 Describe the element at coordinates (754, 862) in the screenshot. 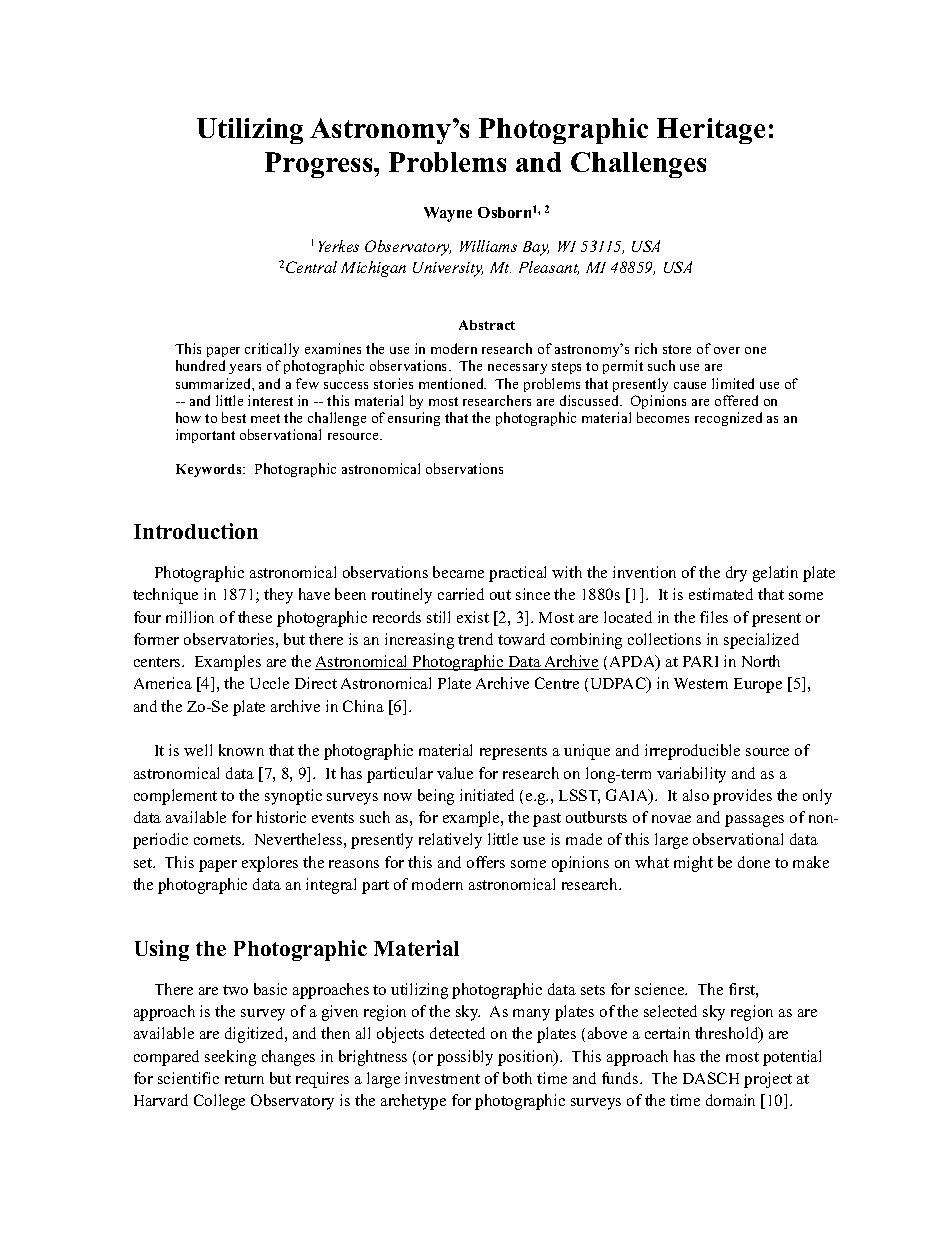

I see `done` at that location.
